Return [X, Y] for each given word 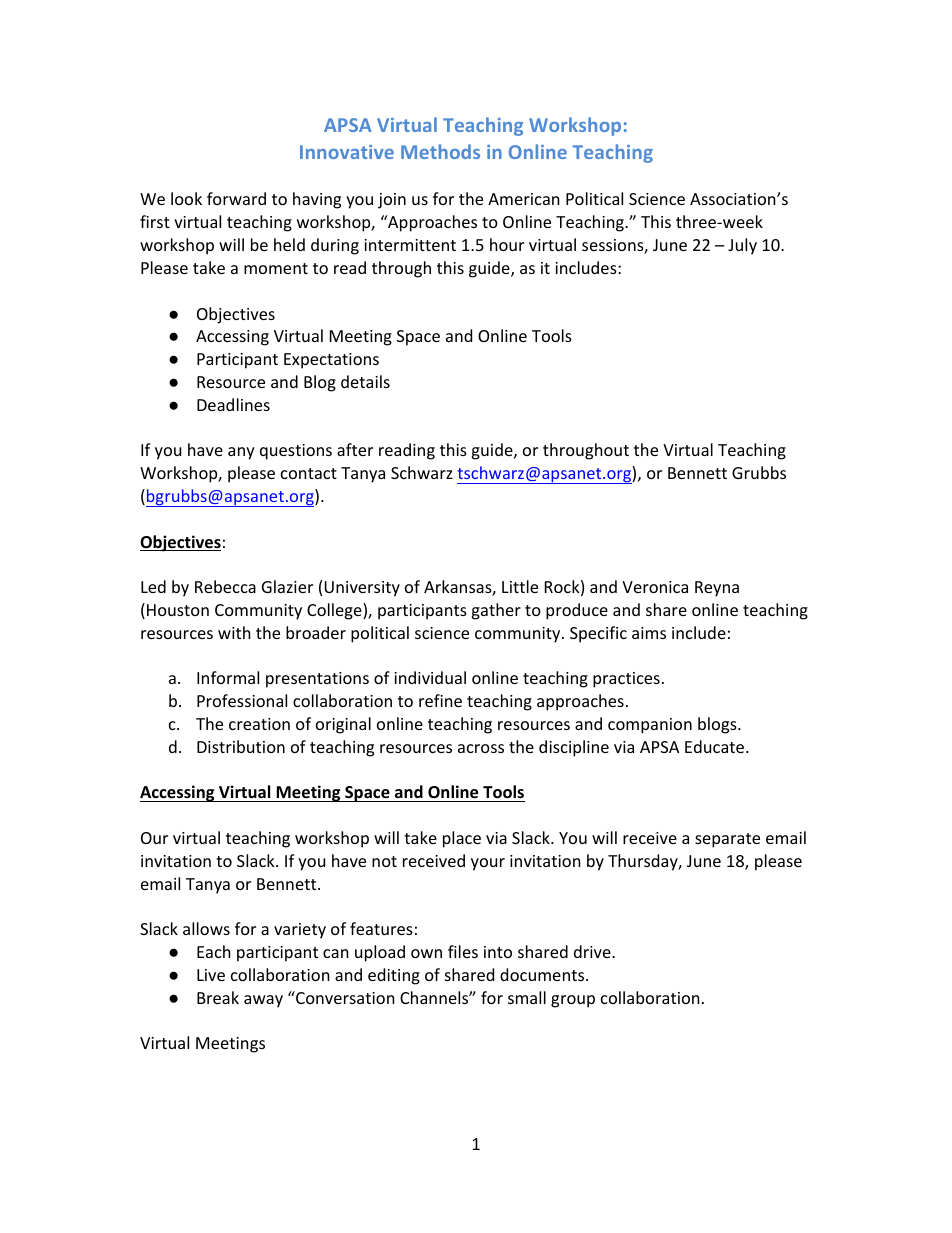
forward [236, 198]
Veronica [655, 587]
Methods [440, 151]
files [463, 951]
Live [211, 975]
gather [496, 611]
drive [593, 951]
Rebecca [225, 586]
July [742, 246]
